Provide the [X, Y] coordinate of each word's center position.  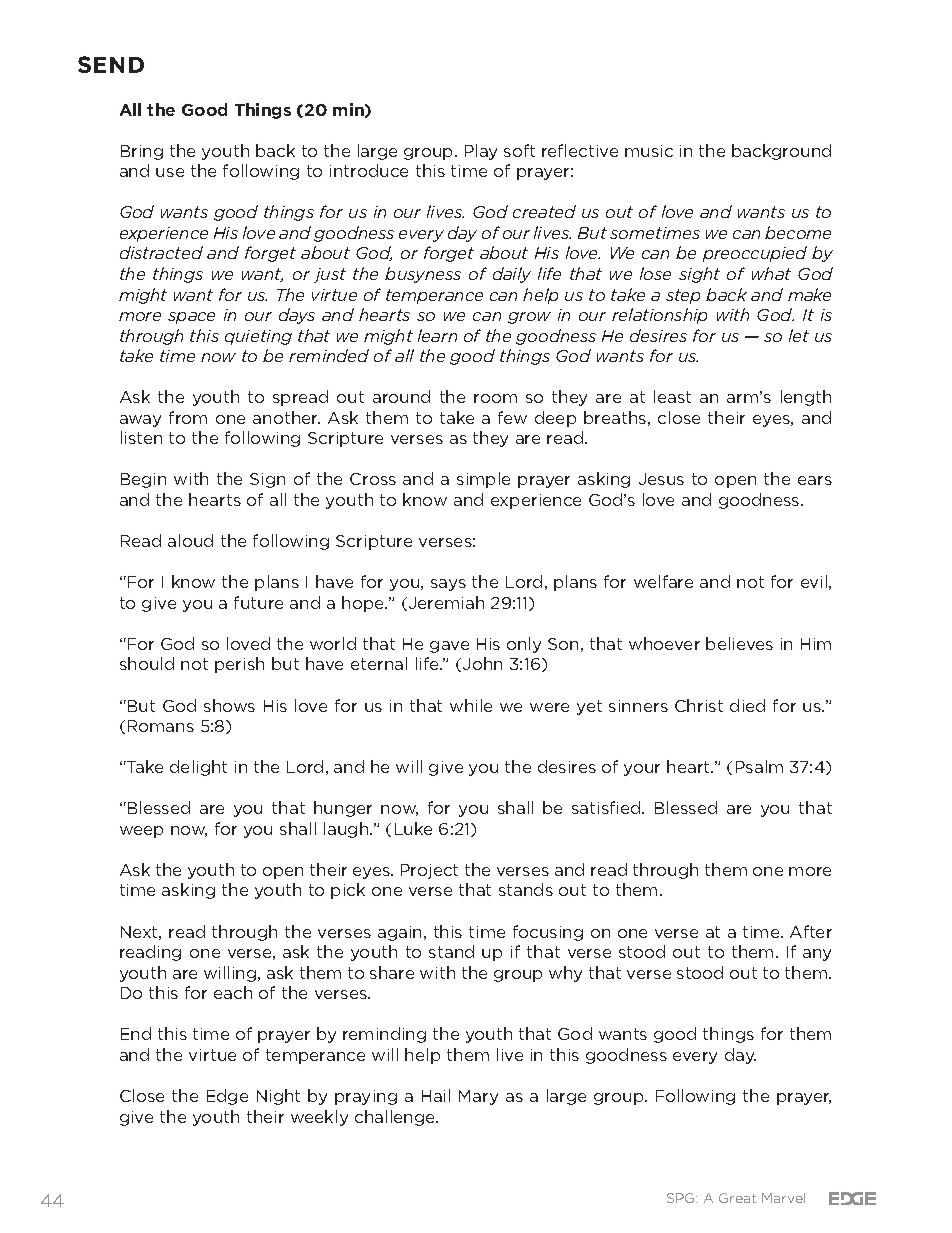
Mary [478, 1097]
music [649, 151]
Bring [142, 152]
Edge [227, 1097]
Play [481, 152]
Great [737, 1198]
